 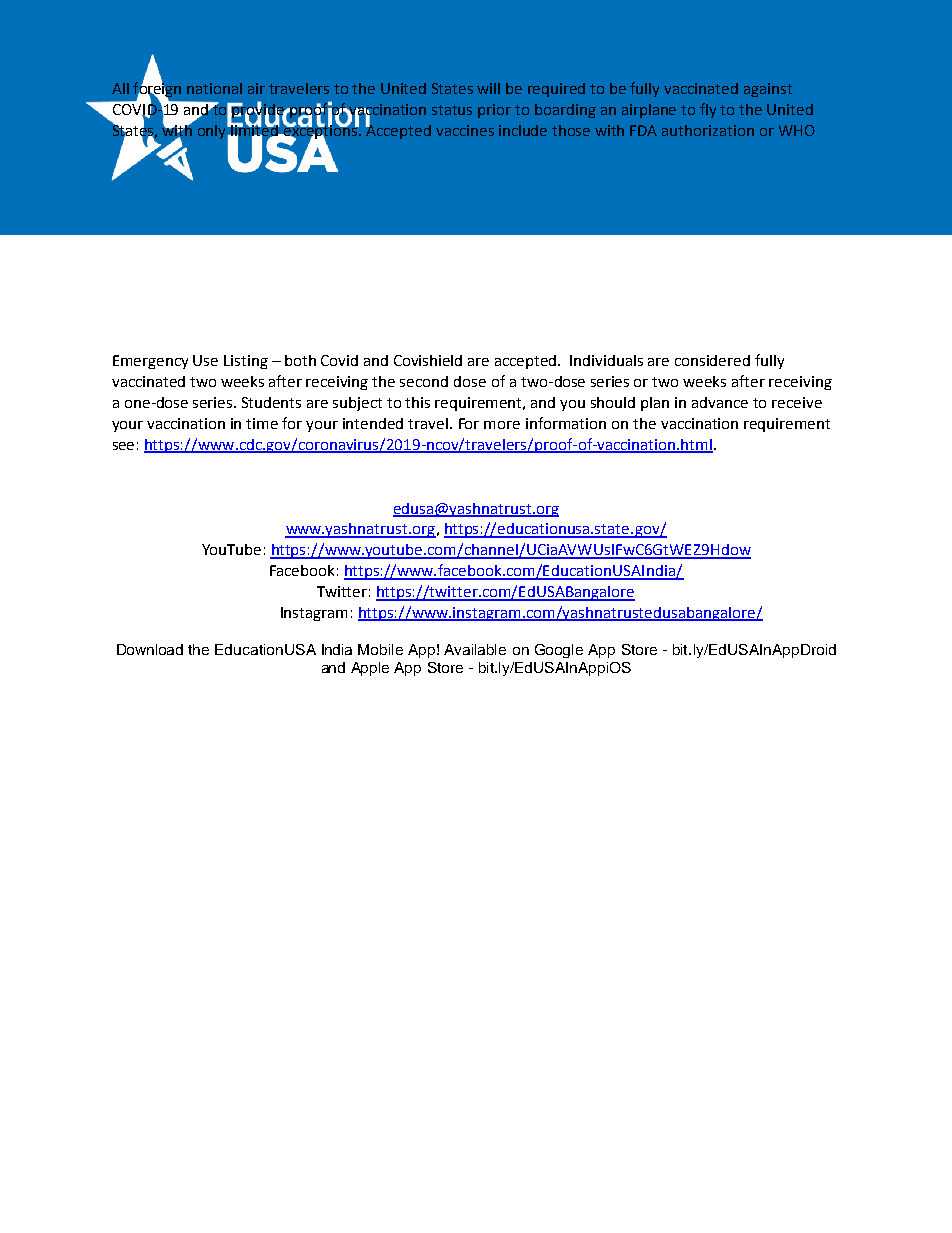 What do you see at coordinates (120, 88) in the screenshot?
I see `All` at bounding box center [120, 88].
